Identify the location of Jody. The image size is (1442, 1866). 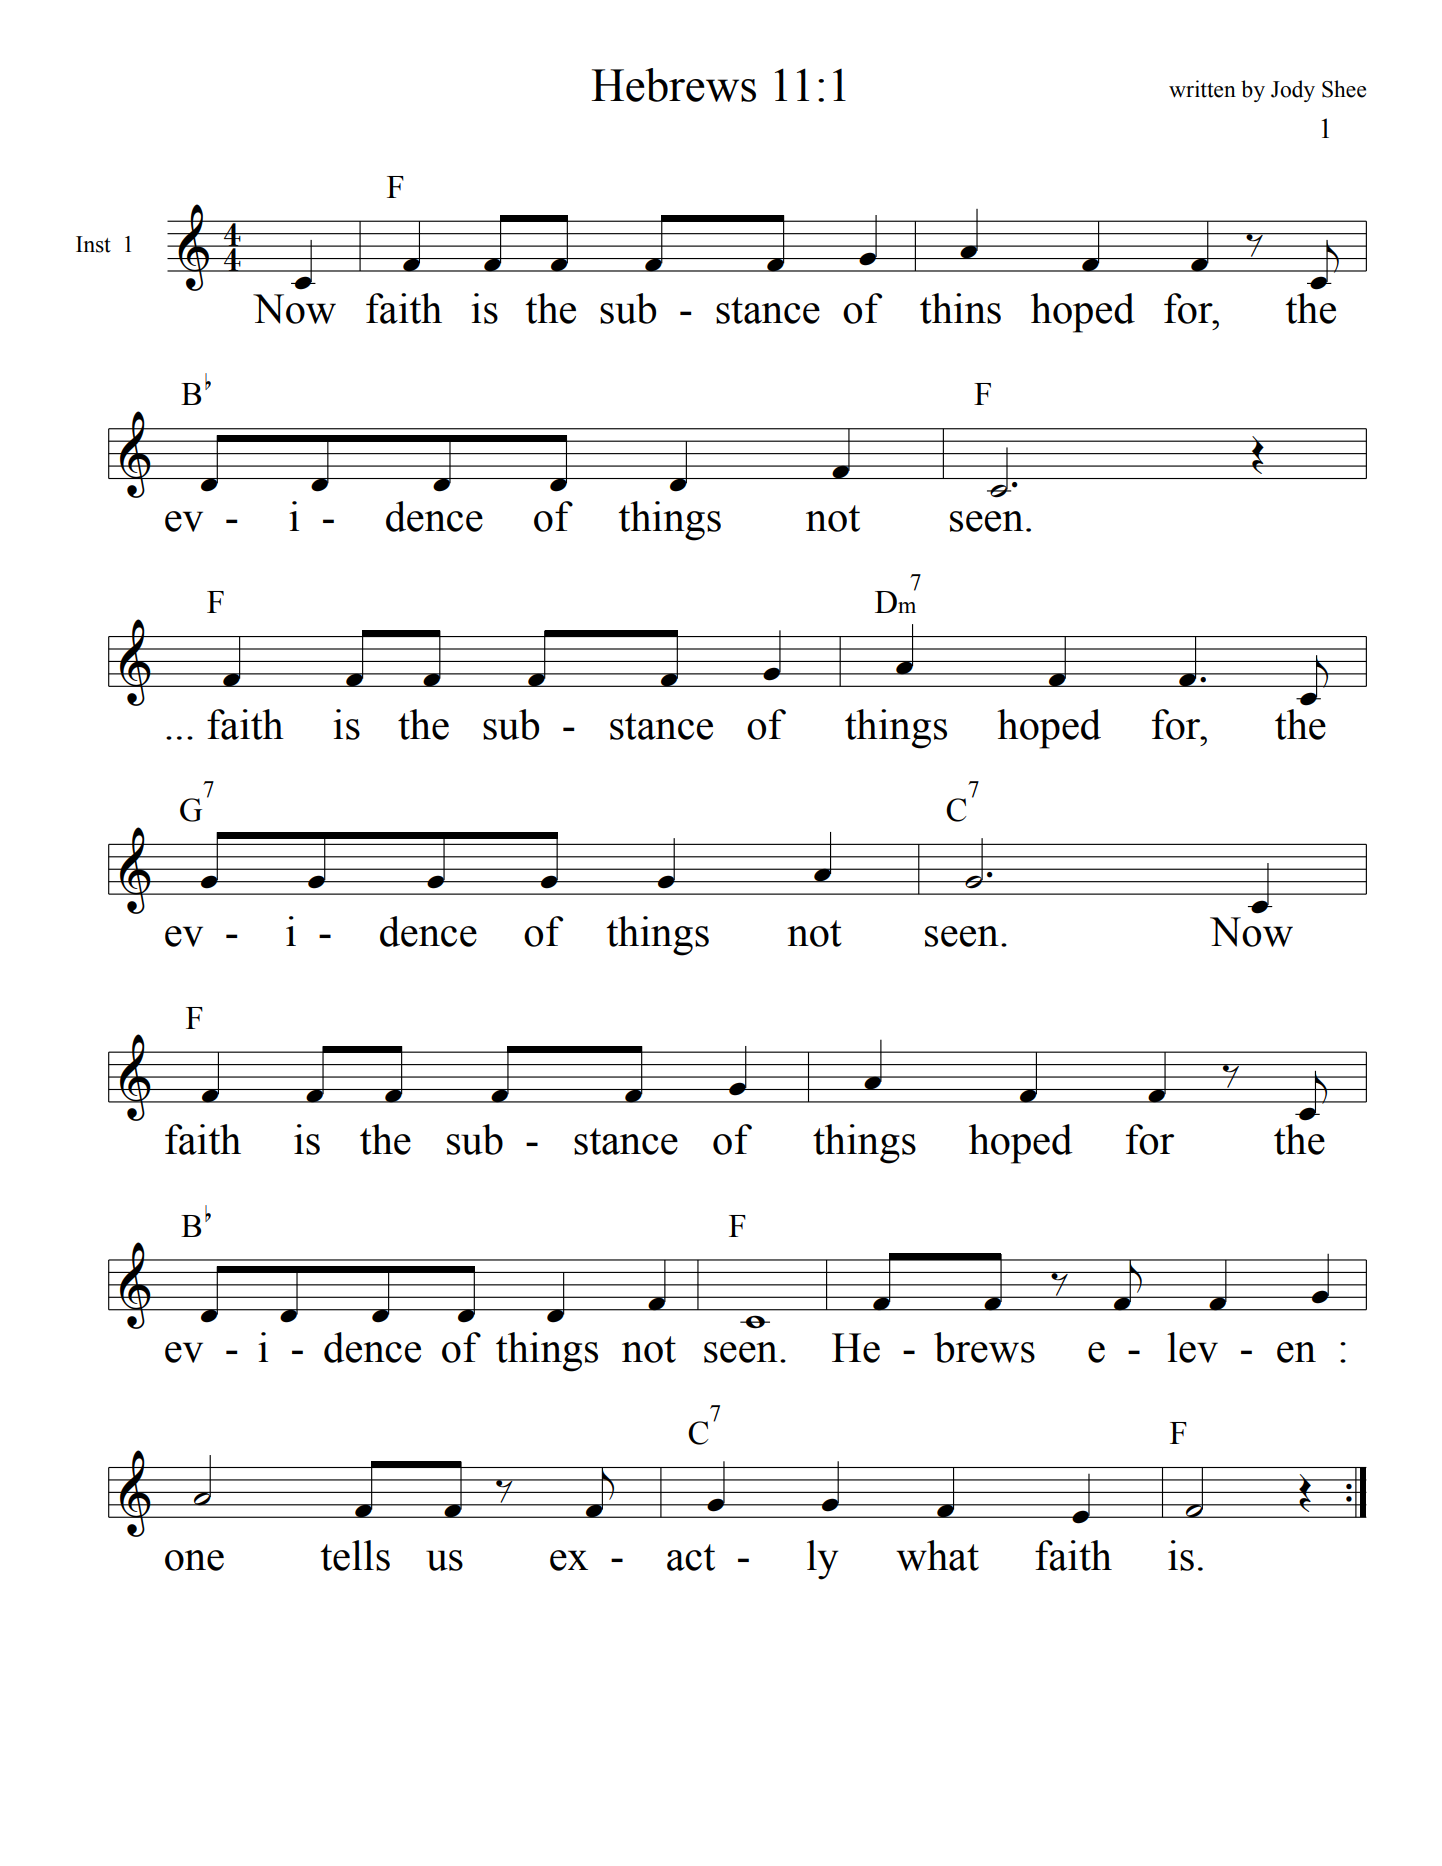
(1293, 91).
